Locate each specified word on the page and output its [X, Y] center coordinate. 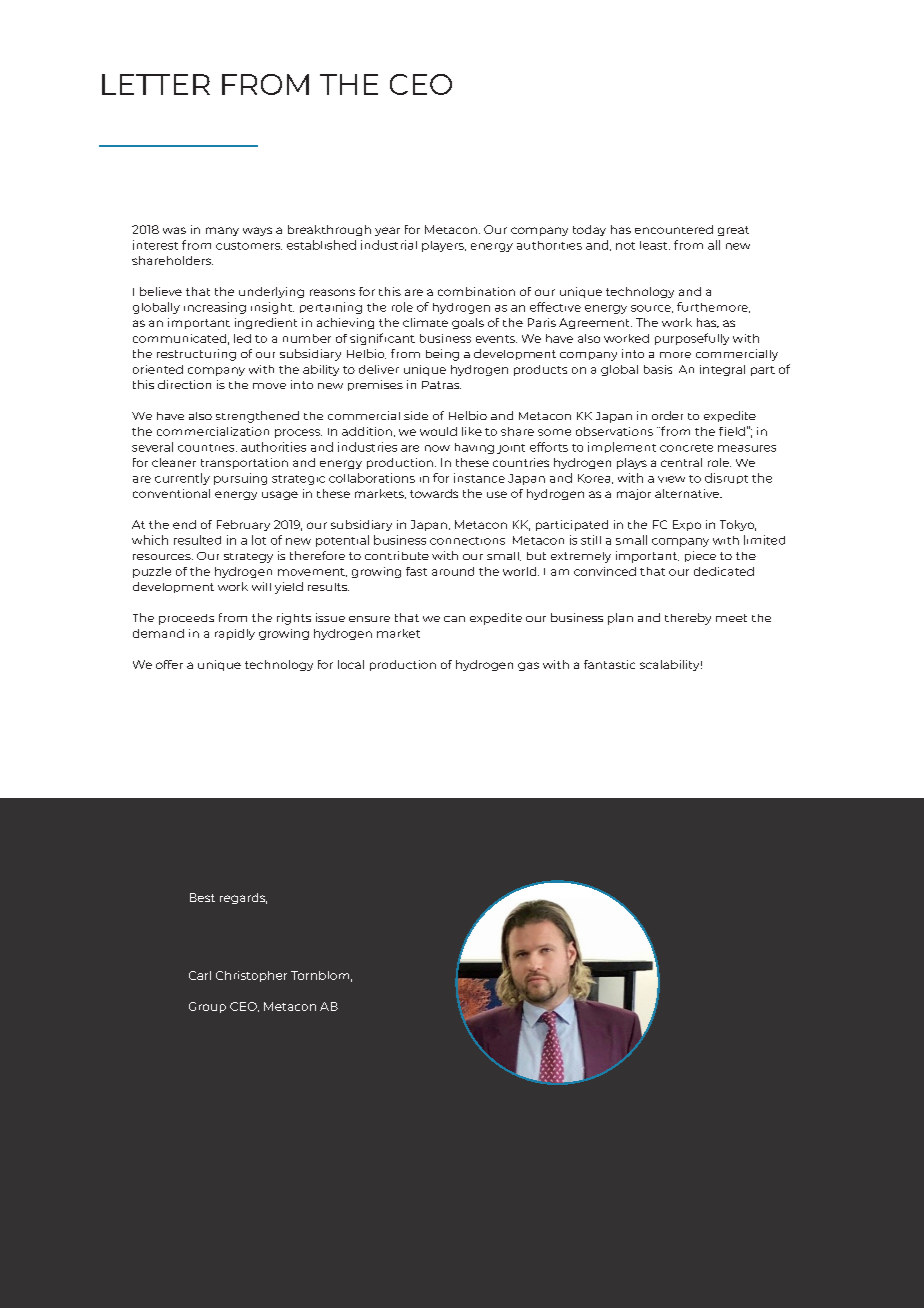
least [655, 245]
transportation [244, 463]
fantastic [609, 664]
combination [476, 291]
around [453, 571]
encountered [674, 229]
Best [202, 897]
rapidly [235, 634]
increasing [215, 308]
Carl [200, 975]
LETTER [156, 84]
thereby [688, 619]
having [474, 448]
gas [528, 666]
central [681, 462]
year [387, 231]
